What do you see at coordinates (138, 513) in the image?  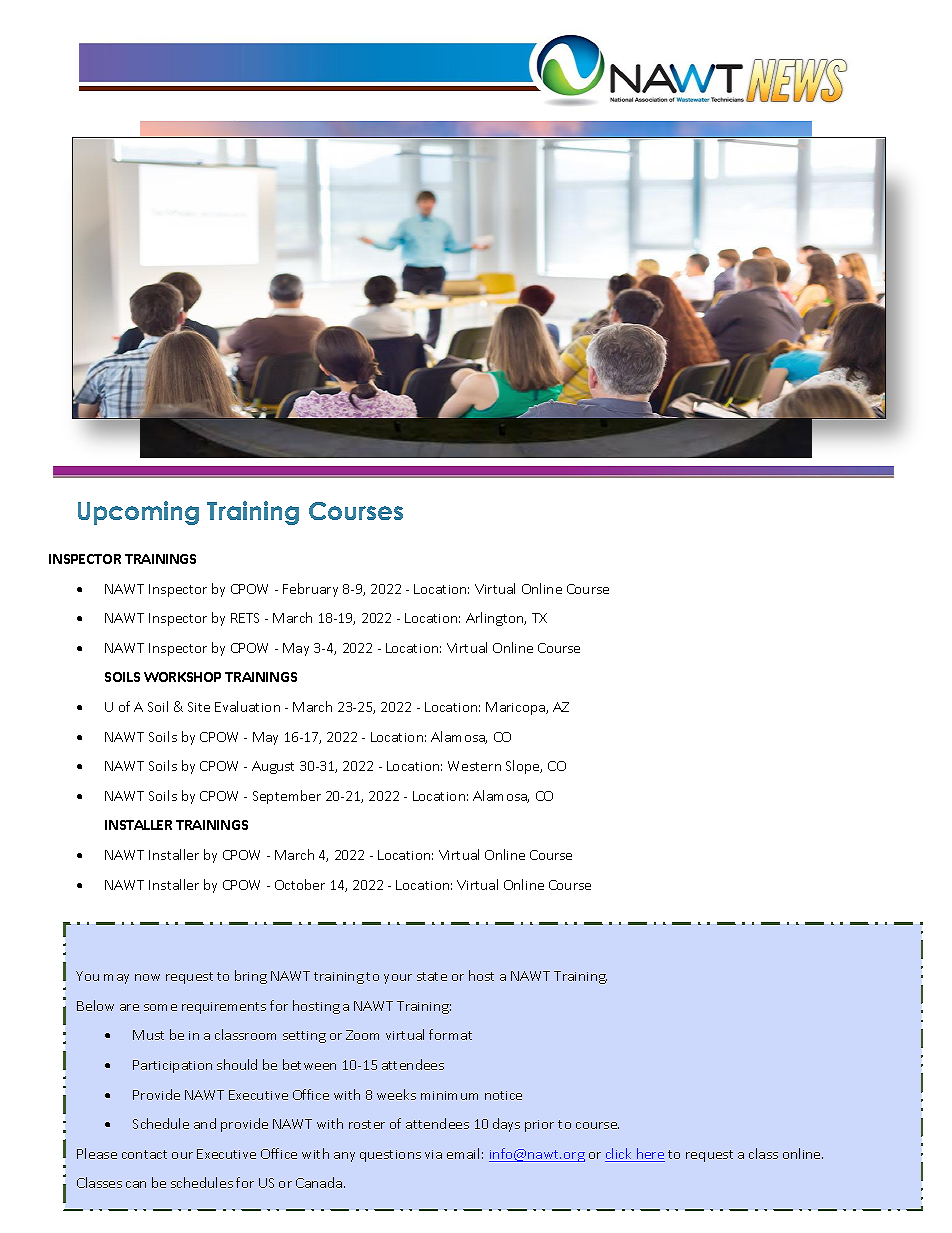 I see `Upcoming` at bounding box center [138, 513].
